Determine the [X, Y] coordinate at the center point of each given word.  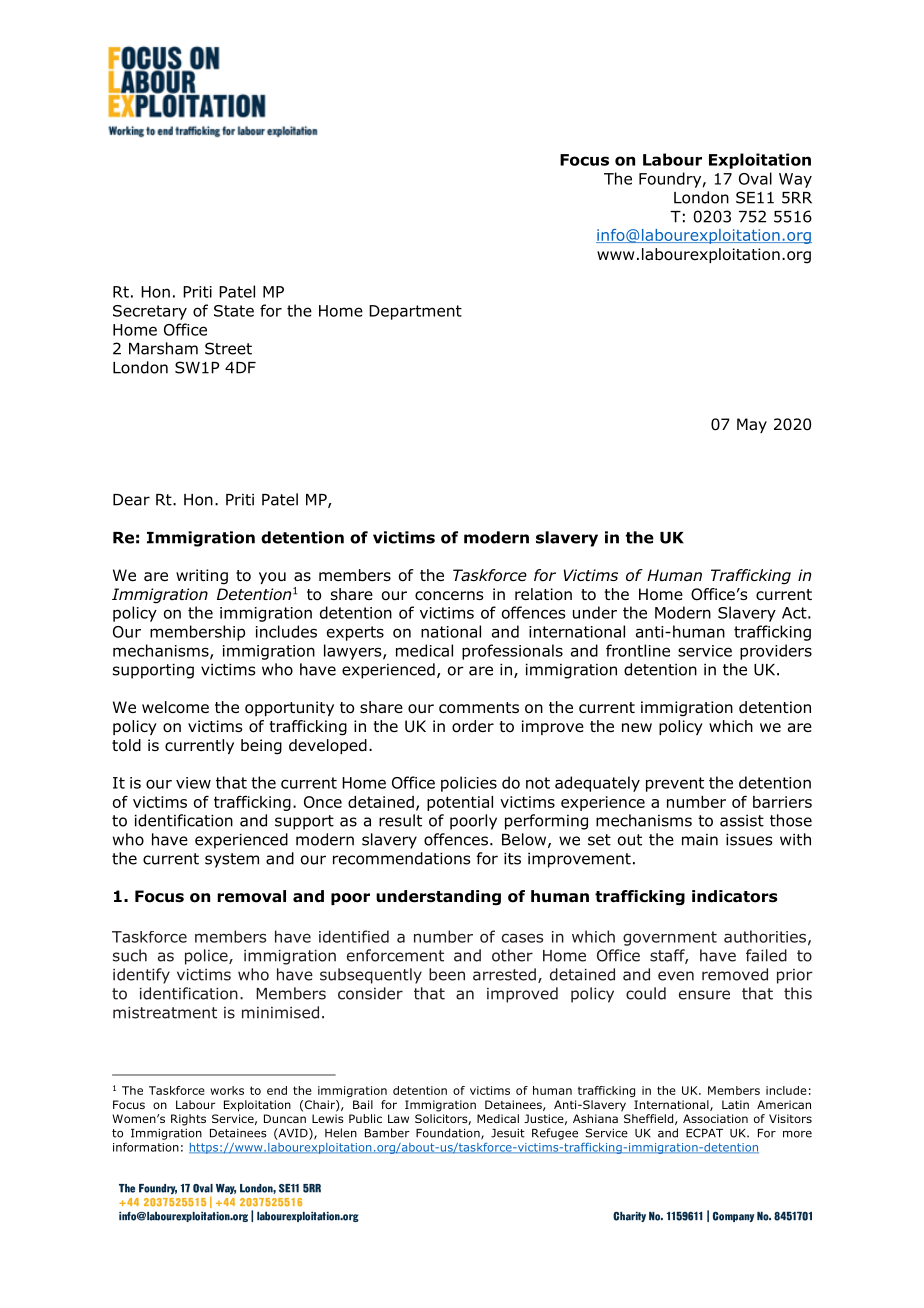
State [234, 311]
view [193, 783]
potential [460, 803]
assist [742, 820]
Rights [188, 1120]
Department [415, 312]
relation [543, 594]
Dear [131, 500]
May [752, 425]
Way [795, 180]
